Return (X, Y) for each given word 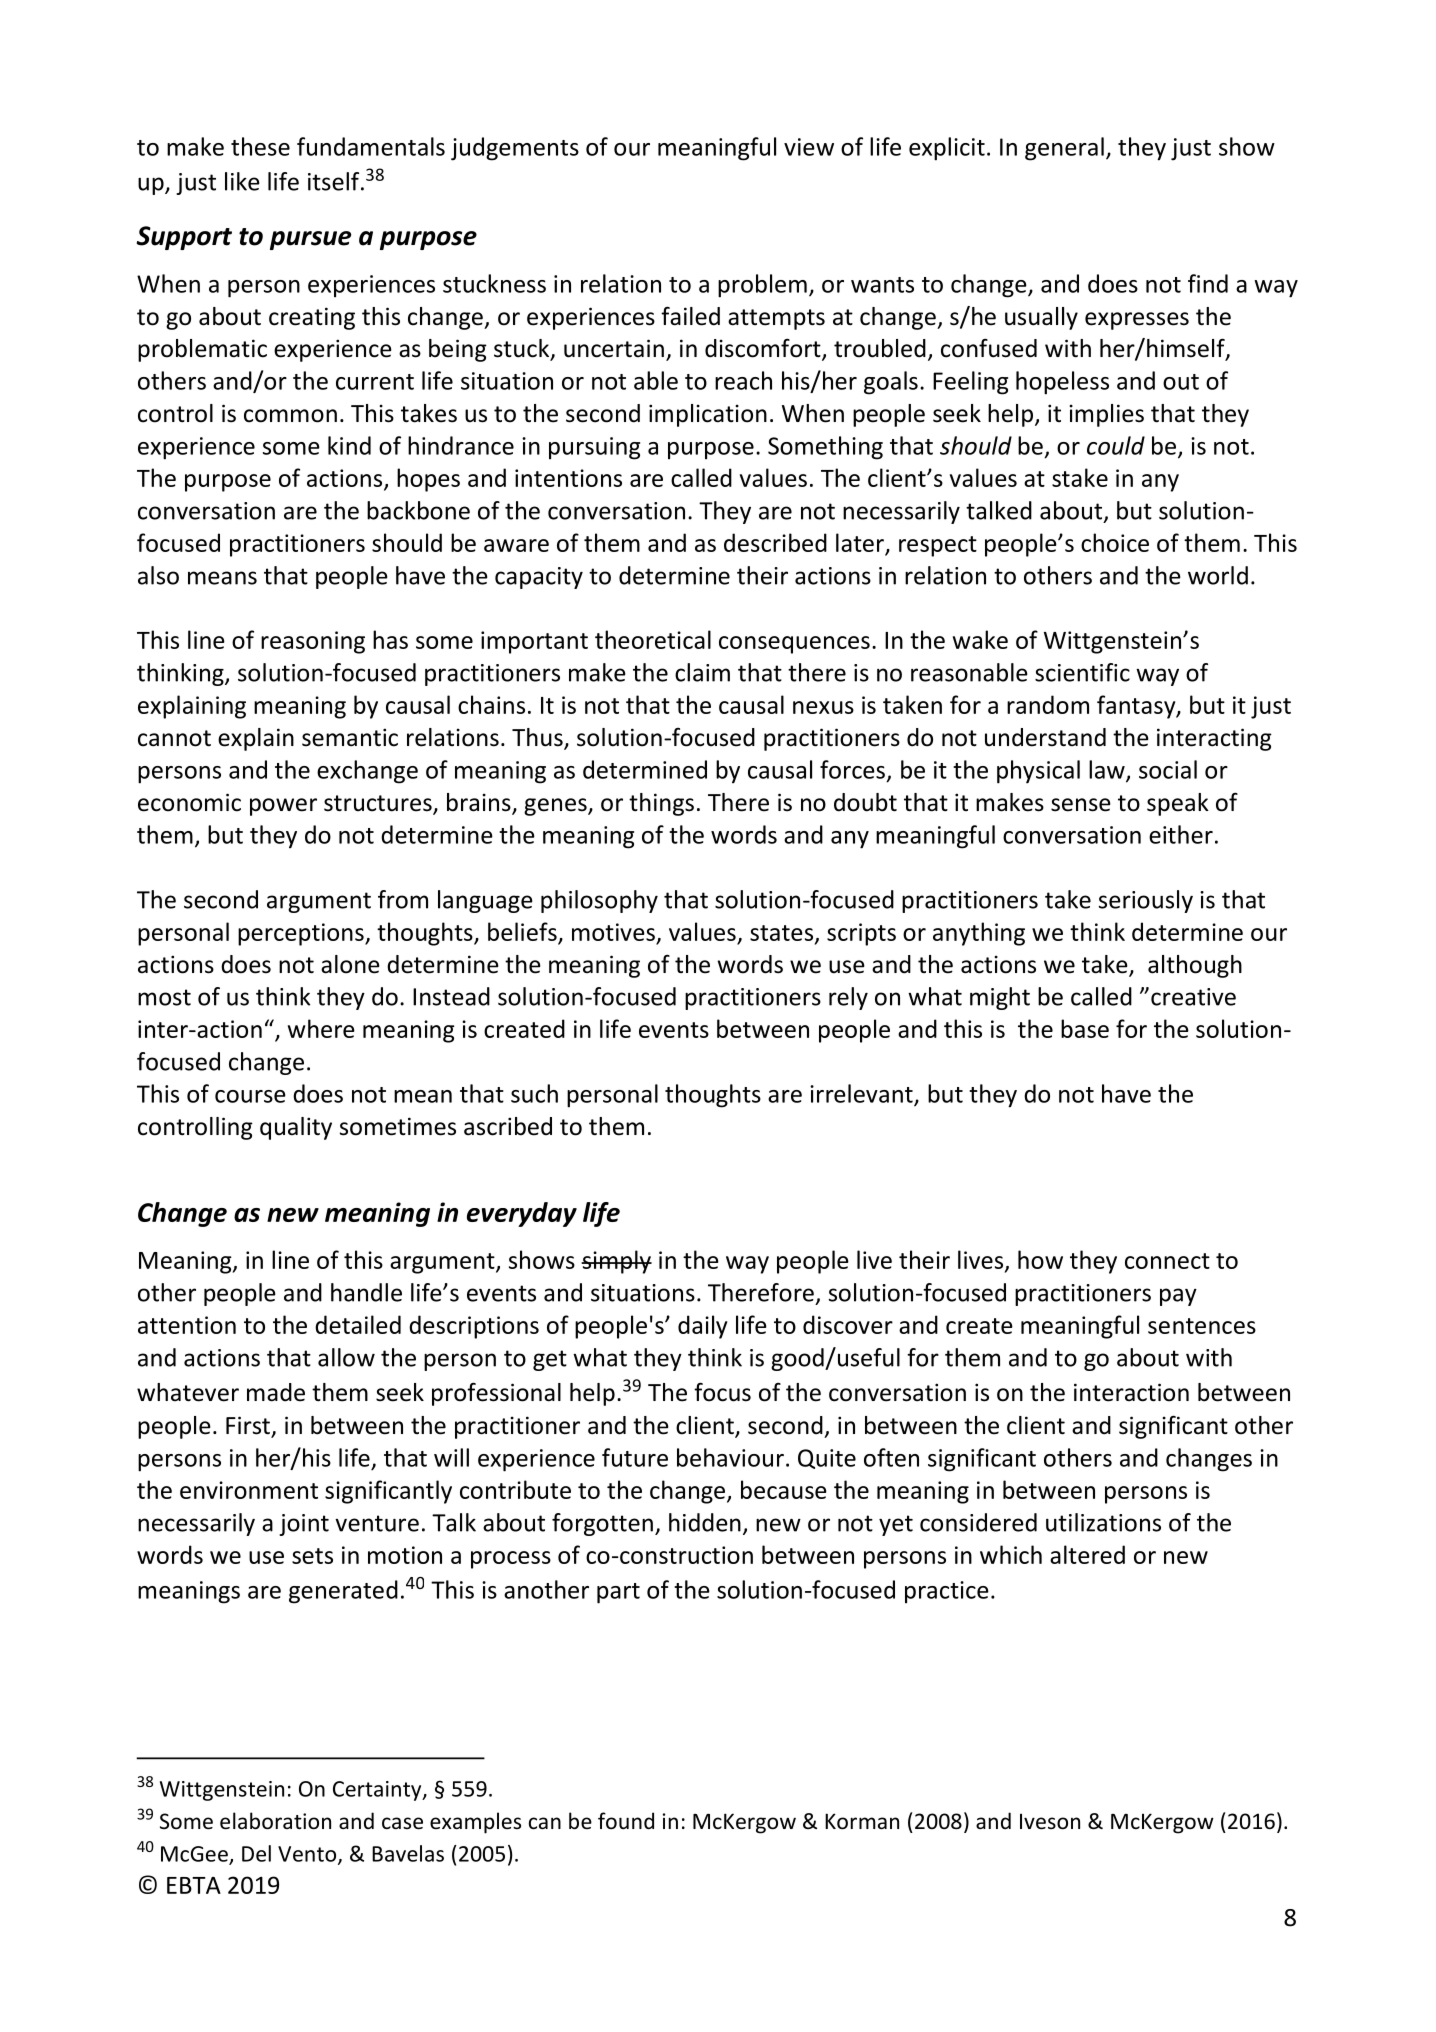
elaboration (275, 1821)
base (1085, 1028)
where (321, 1028)
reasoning (313, 642)
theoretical (653, 639)
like (242, 181)
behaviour (730, 1457)
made (276, 1392)
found (626, 1820)
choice (1115, 542)
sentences (1202, 1326)
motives (613, 932)
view (809, 147)
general (1064, 149)
